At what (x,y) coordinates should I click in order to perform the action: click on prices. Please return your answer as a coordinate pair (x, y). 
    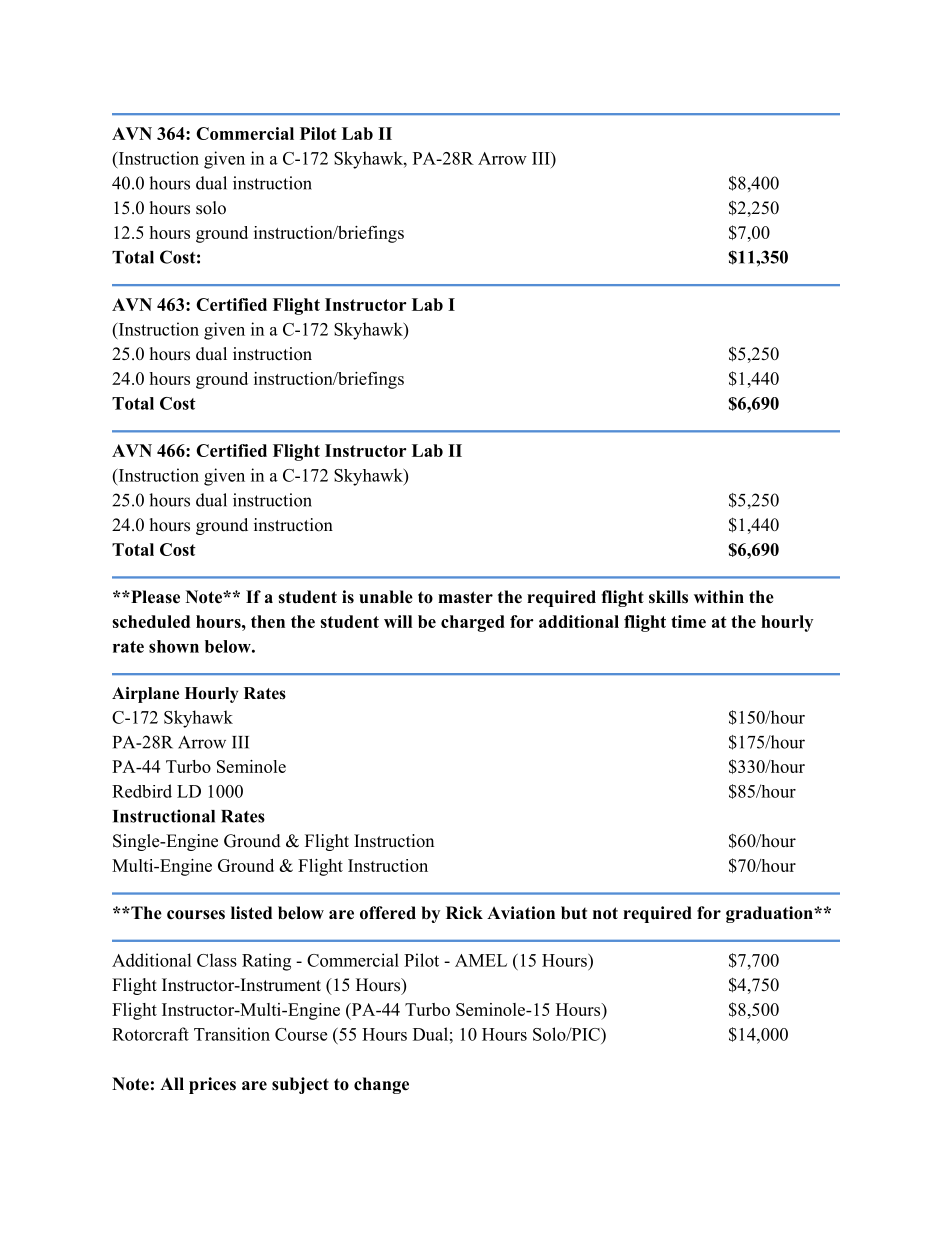
    Looking at the image, I should click on (212, 1085).
